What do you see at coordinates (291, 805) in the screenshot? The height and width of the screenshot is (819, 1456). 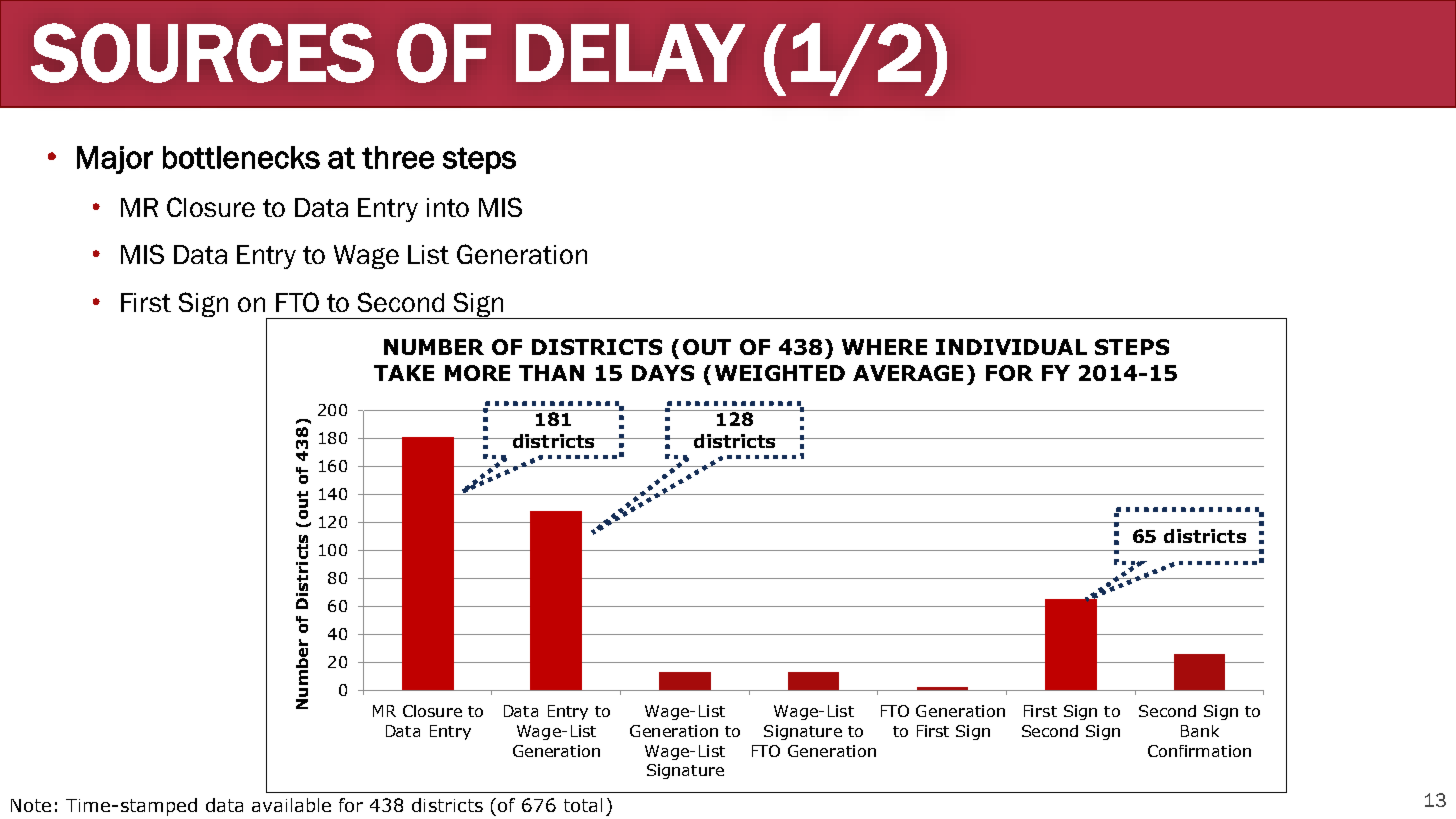 I see `available` at bounding box center [291, 805].
